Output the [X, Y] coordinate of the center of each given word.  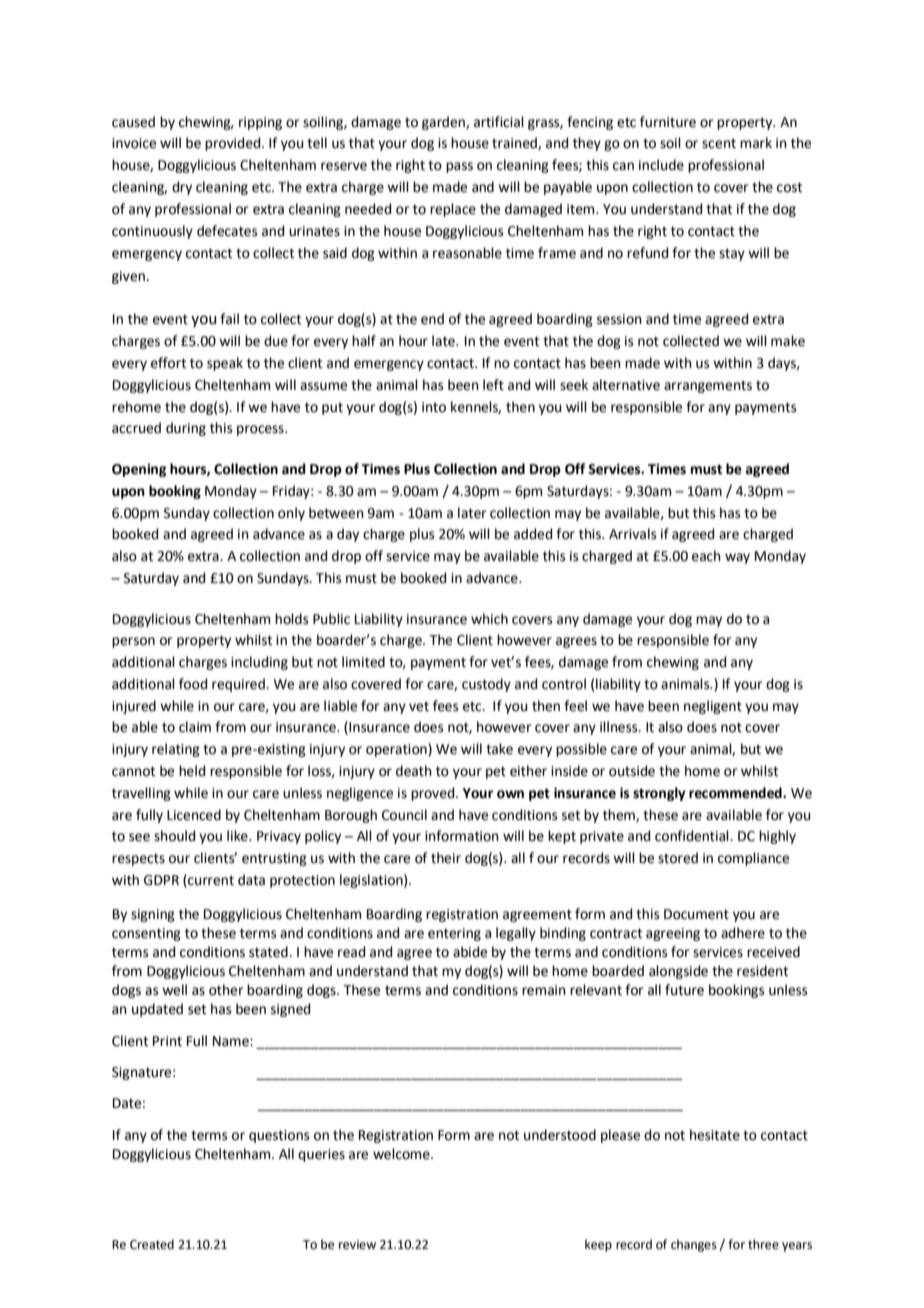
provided [234, 144]
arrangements [708, 386]
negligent [713, 707]
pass [459, 167]
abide [470, 952]
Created [152, 1244]
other [226, 990]
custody [486, 685]
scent [719, 143]
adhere [743, 933]
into [434, 407]
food [193, 684]
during [186, 429]
